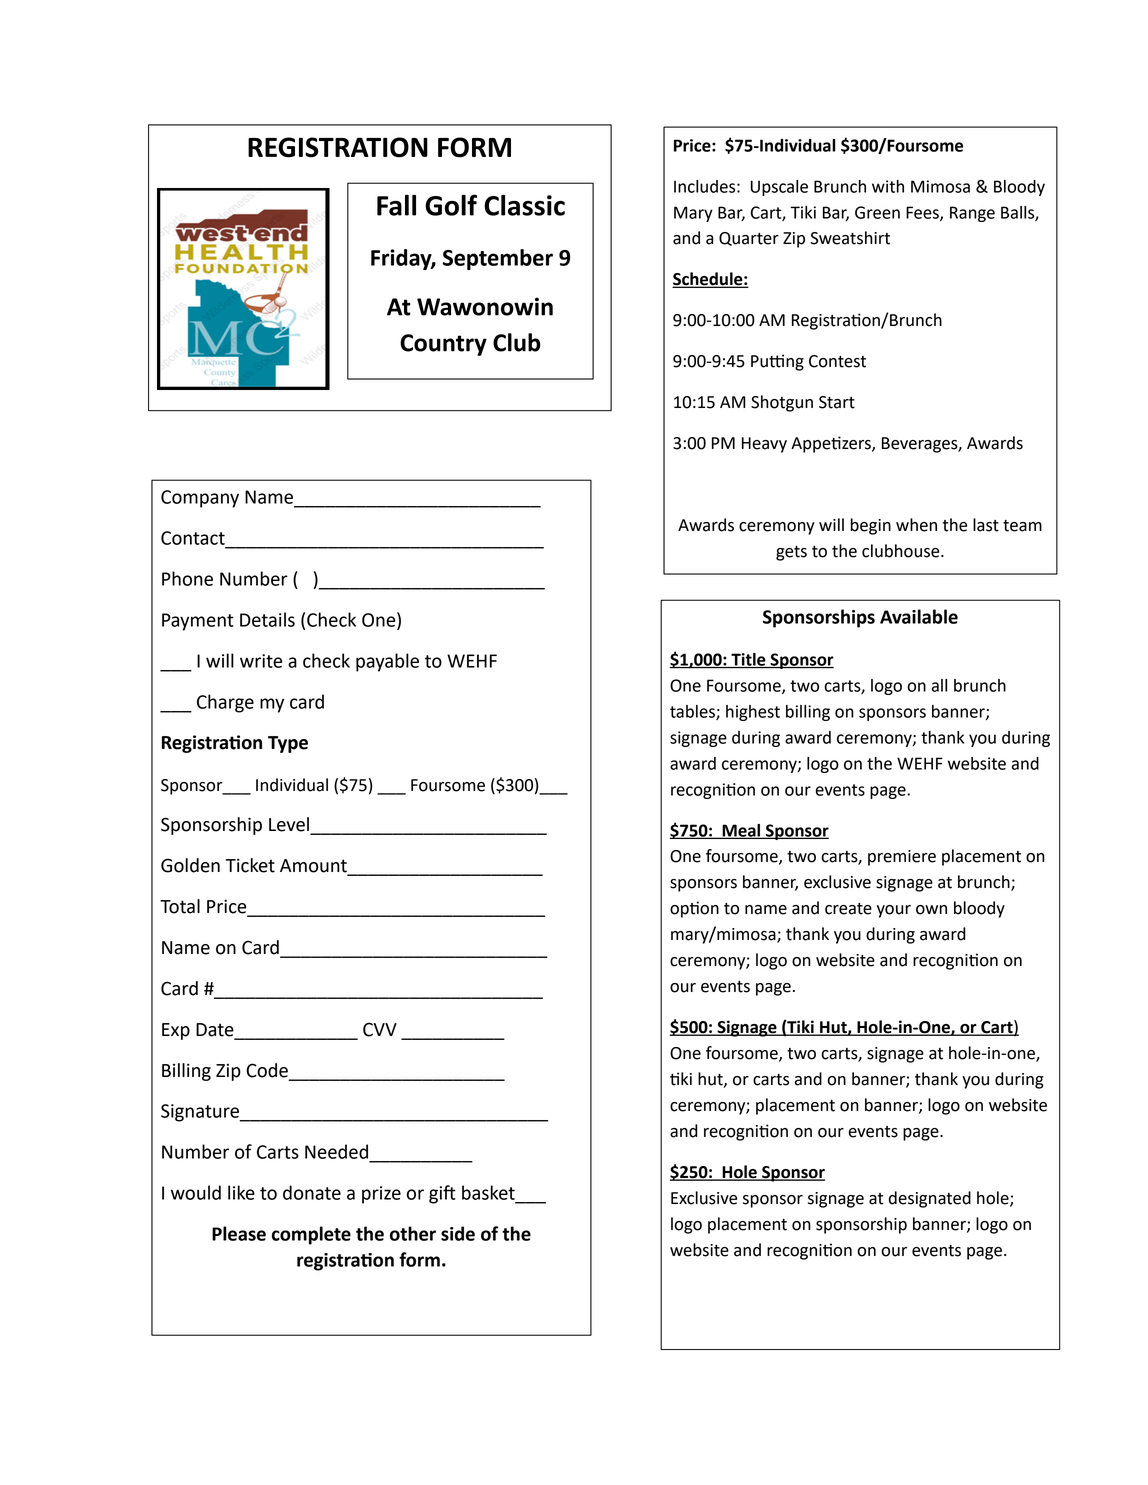 The width and height of the page is (1148, 1485). Describe the element at coordinates (923, 213) in the page. I see `Fees` at that location.
